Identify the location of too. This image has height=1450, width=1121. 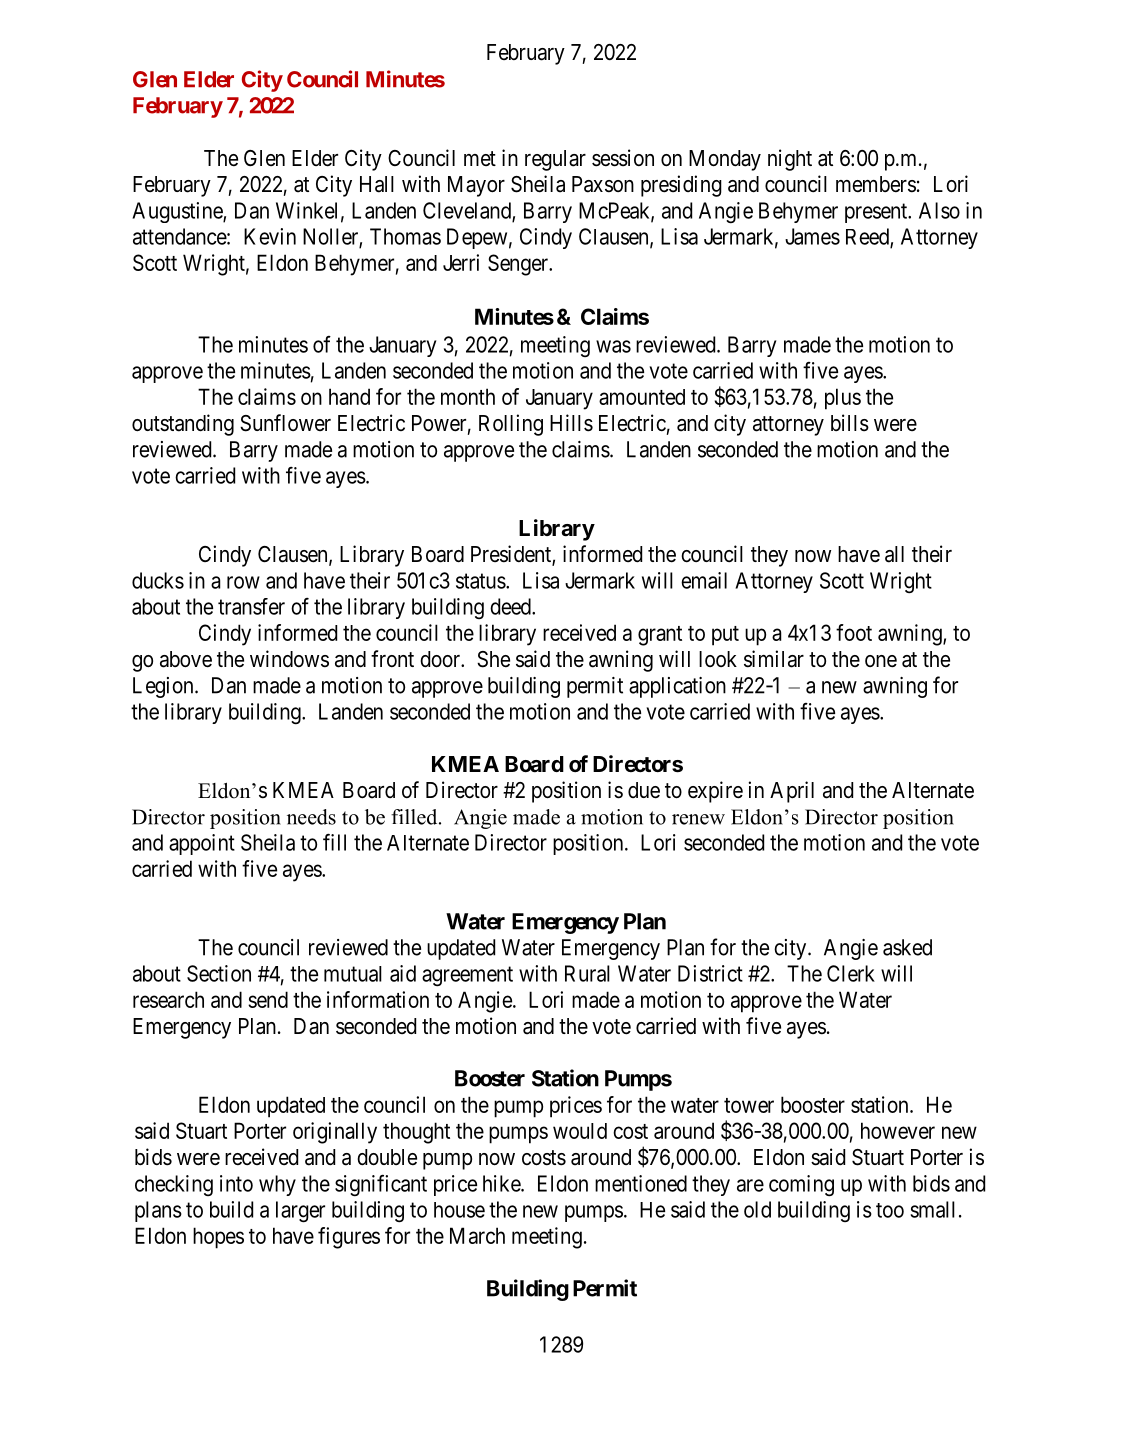
(890, 1210).
